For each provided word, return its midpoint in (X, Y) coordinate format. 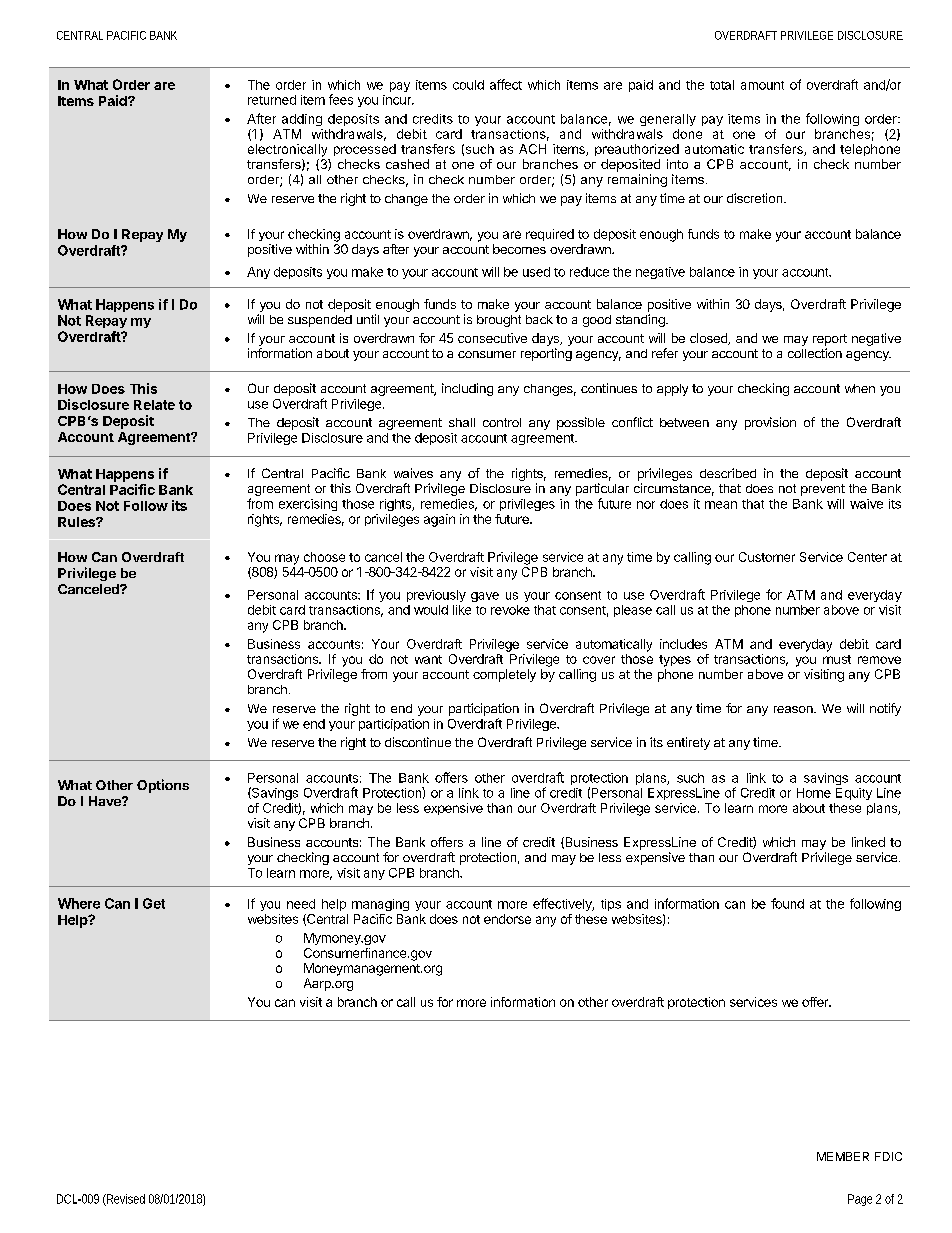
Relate (154, 405)
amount (762, 85)
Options (163, 786)
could (468, 85)
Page (860, 1200)
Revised (125, 1200)
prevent (823, 490)
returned (272, 100)
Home (814, 793)
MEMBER (843, 1156)
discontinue (418, 742)
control (502, 422)
